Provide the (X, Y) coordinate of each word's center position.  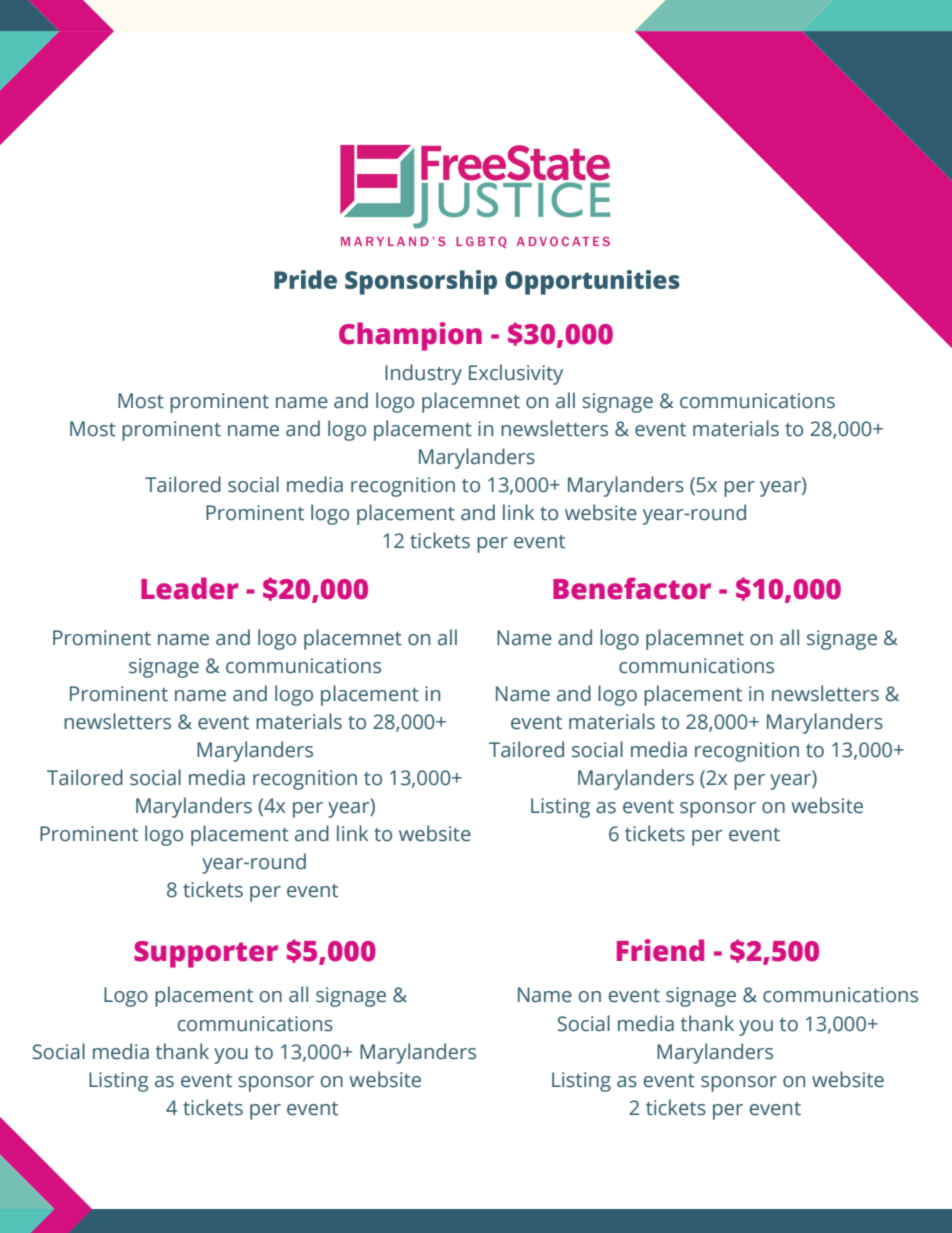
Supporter (206, 954)
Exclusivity (516, 374)
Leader (190, 588)
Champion (410, 336)
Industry (423, 374)
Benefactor (632, 588)
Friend (660, 950)
